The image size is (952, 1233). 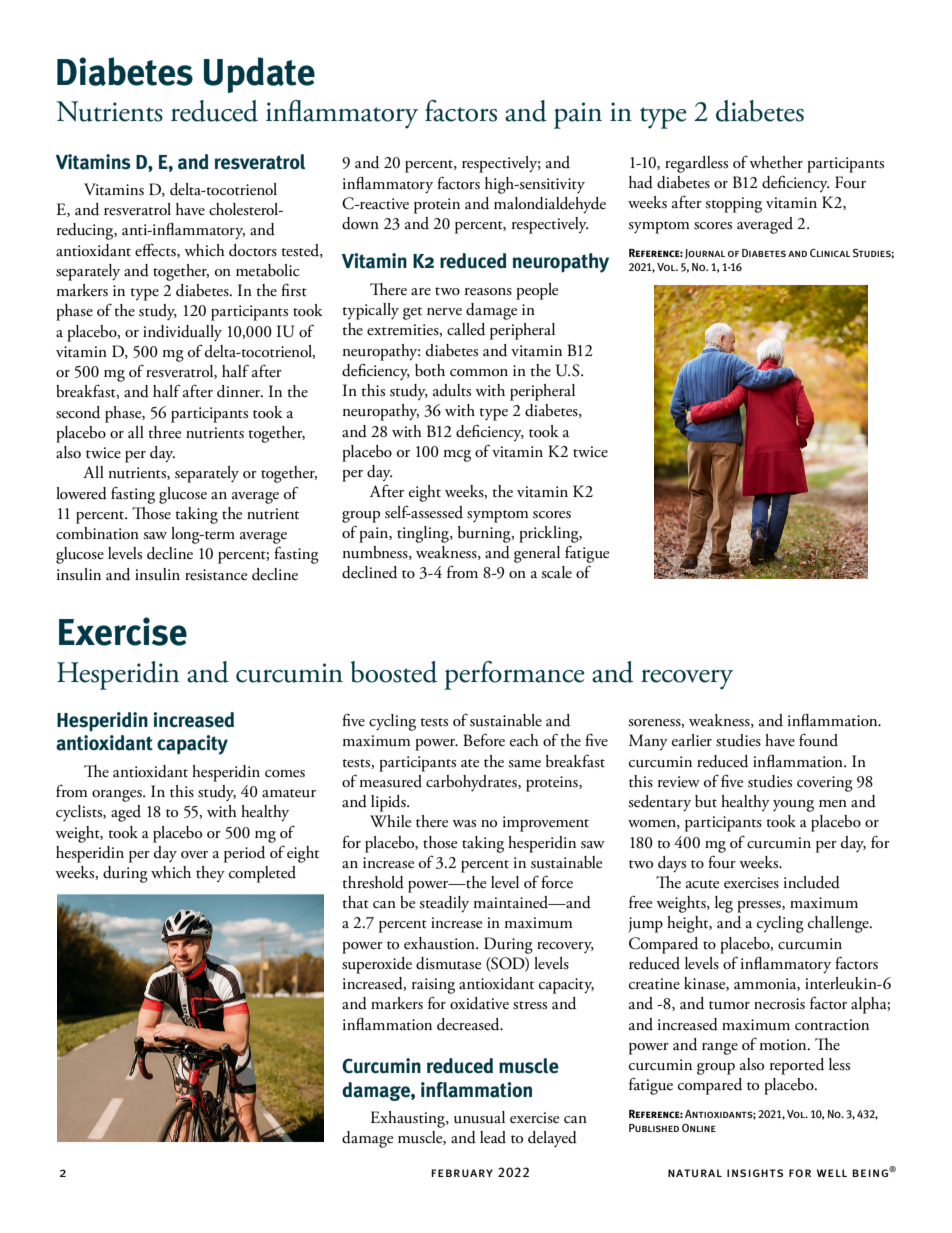 What do you see at coordinates (479, 373) in the page?
I see `common` at bounding box center [479, 373].
